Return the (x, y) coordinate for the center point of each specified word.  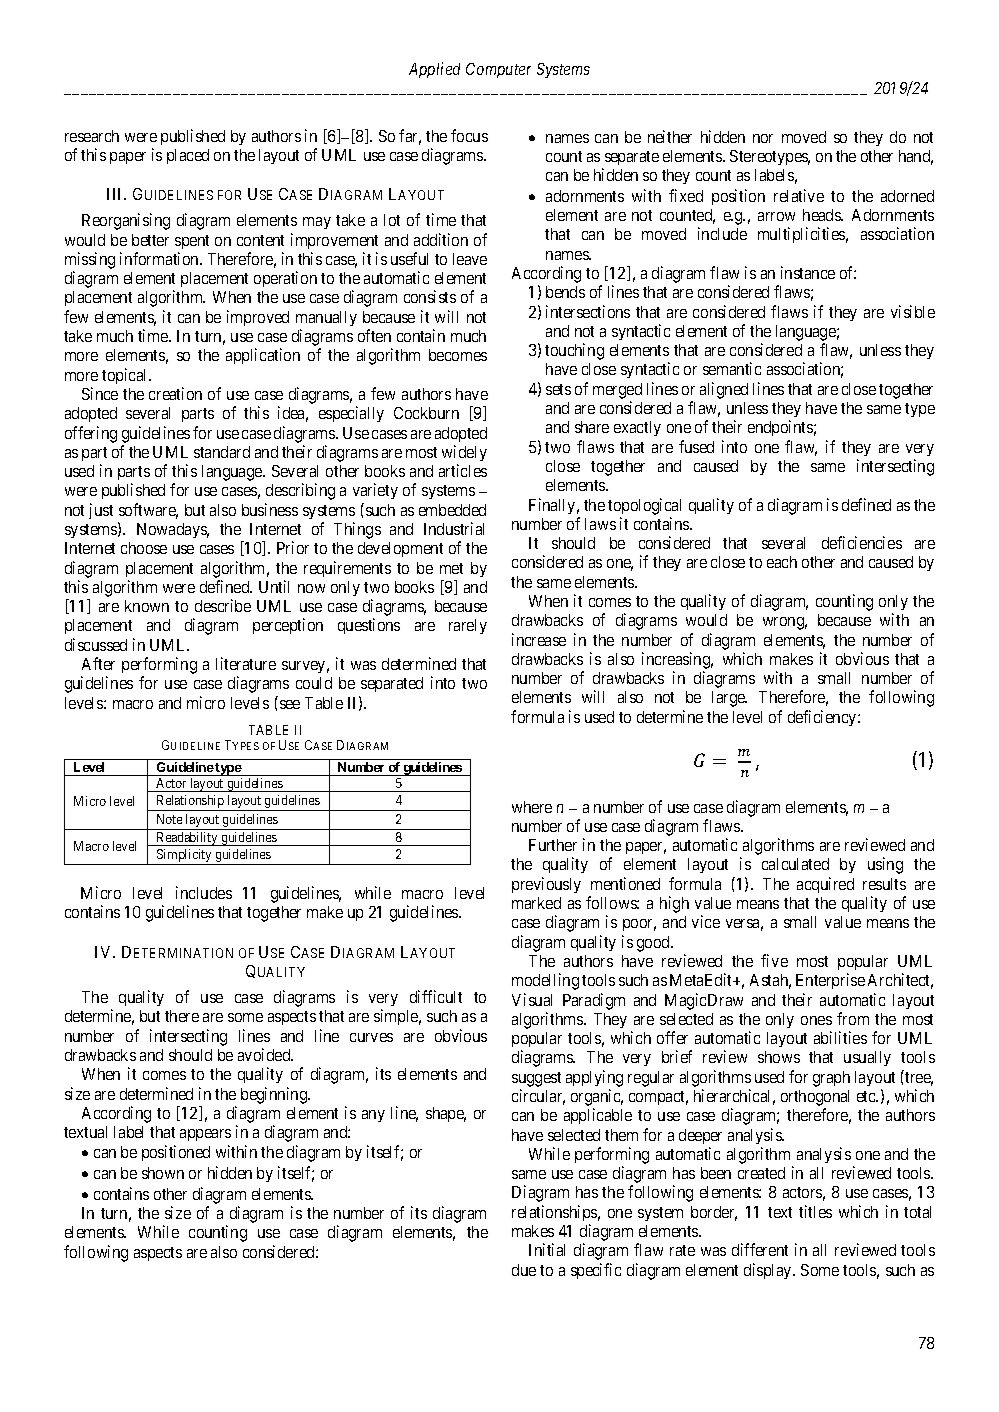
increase (539, 639)
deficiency (823, 718)
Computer (498, 70)
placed (188, 156)
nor (763, 138)
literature (246, 663)
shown (163, 1173)
